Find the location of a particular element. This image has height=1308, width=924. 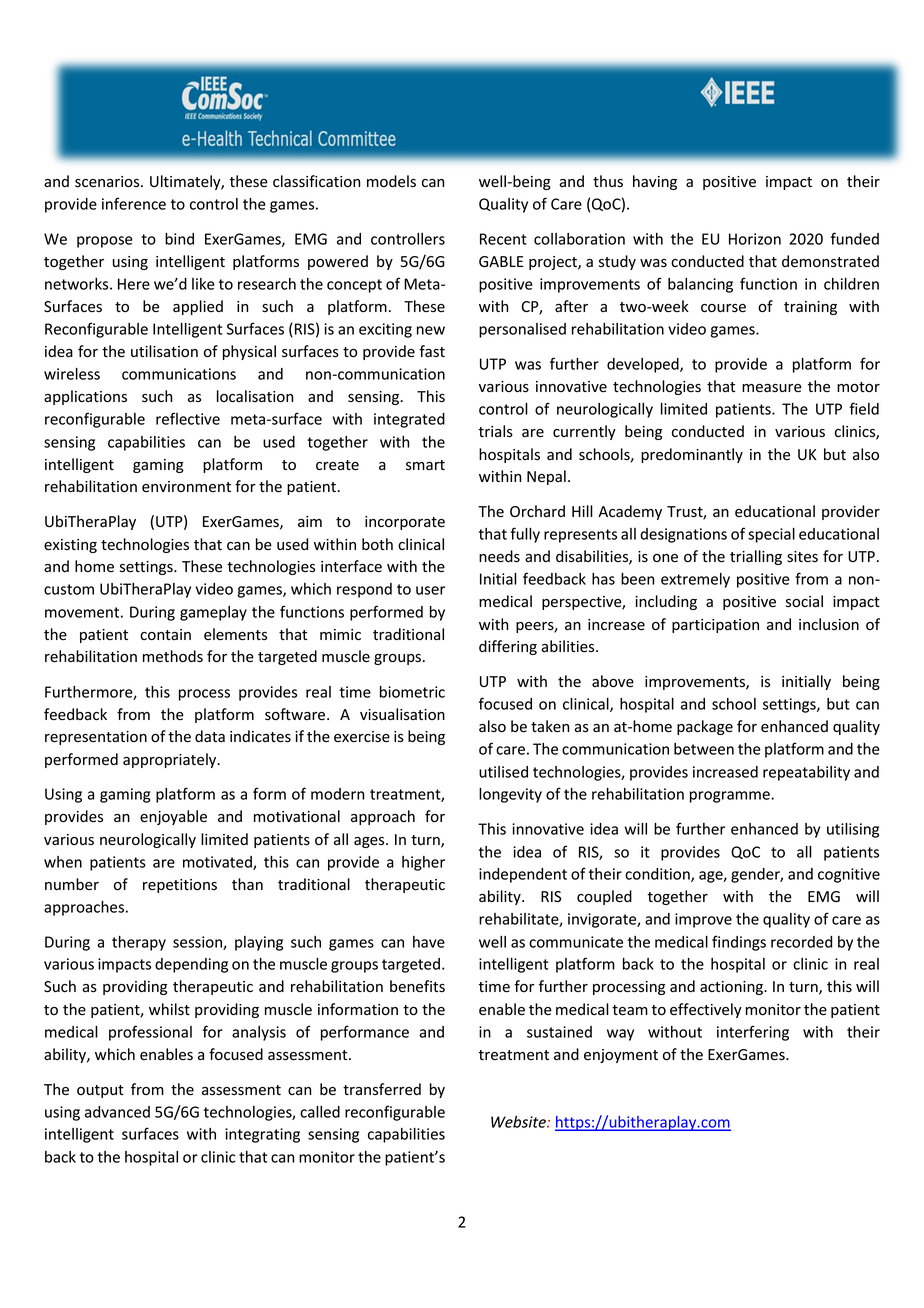

Website is located at coordinates (519, 1122).
